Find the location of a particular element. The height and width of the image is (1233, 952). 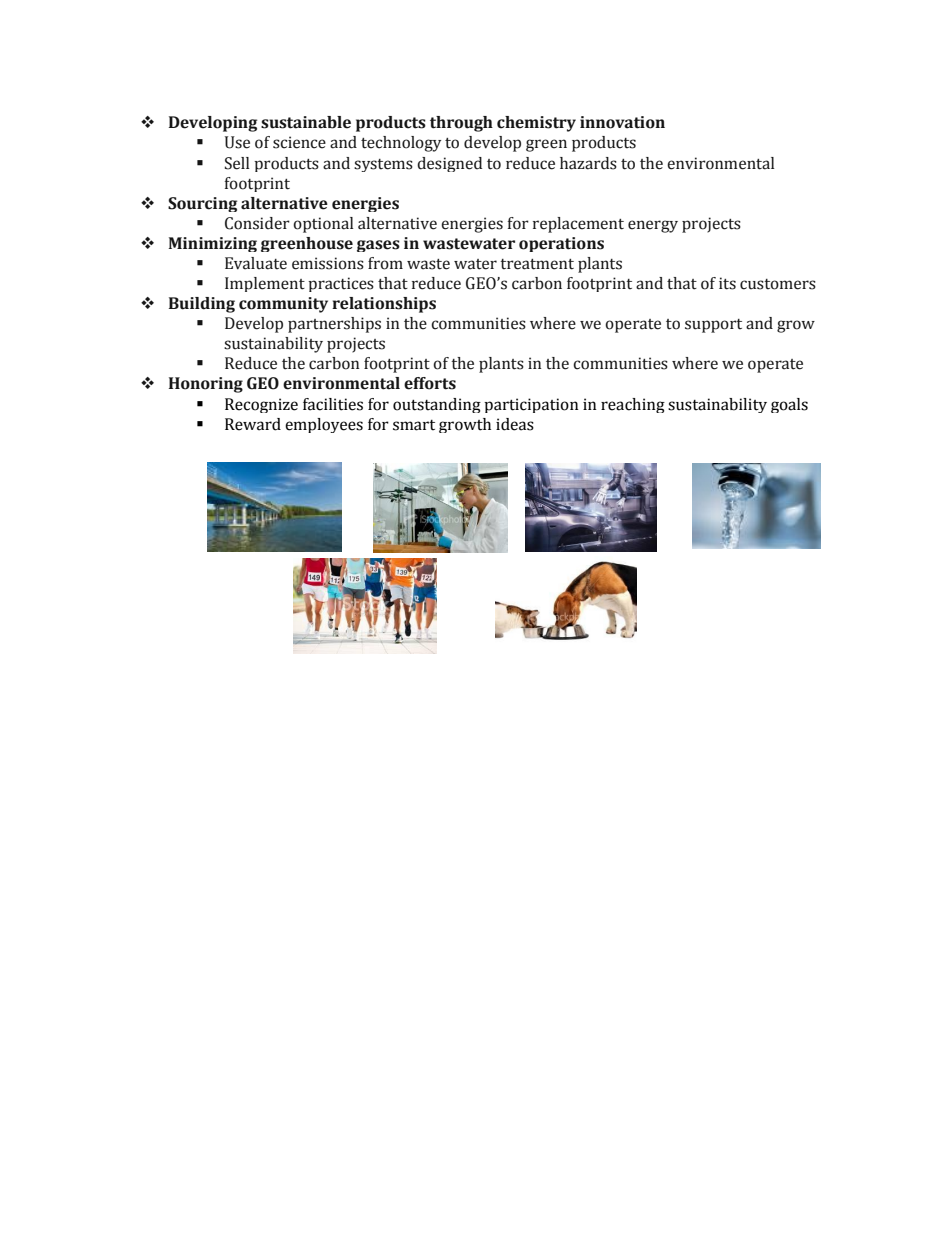

innovation is located at coordinates (622, 122).
